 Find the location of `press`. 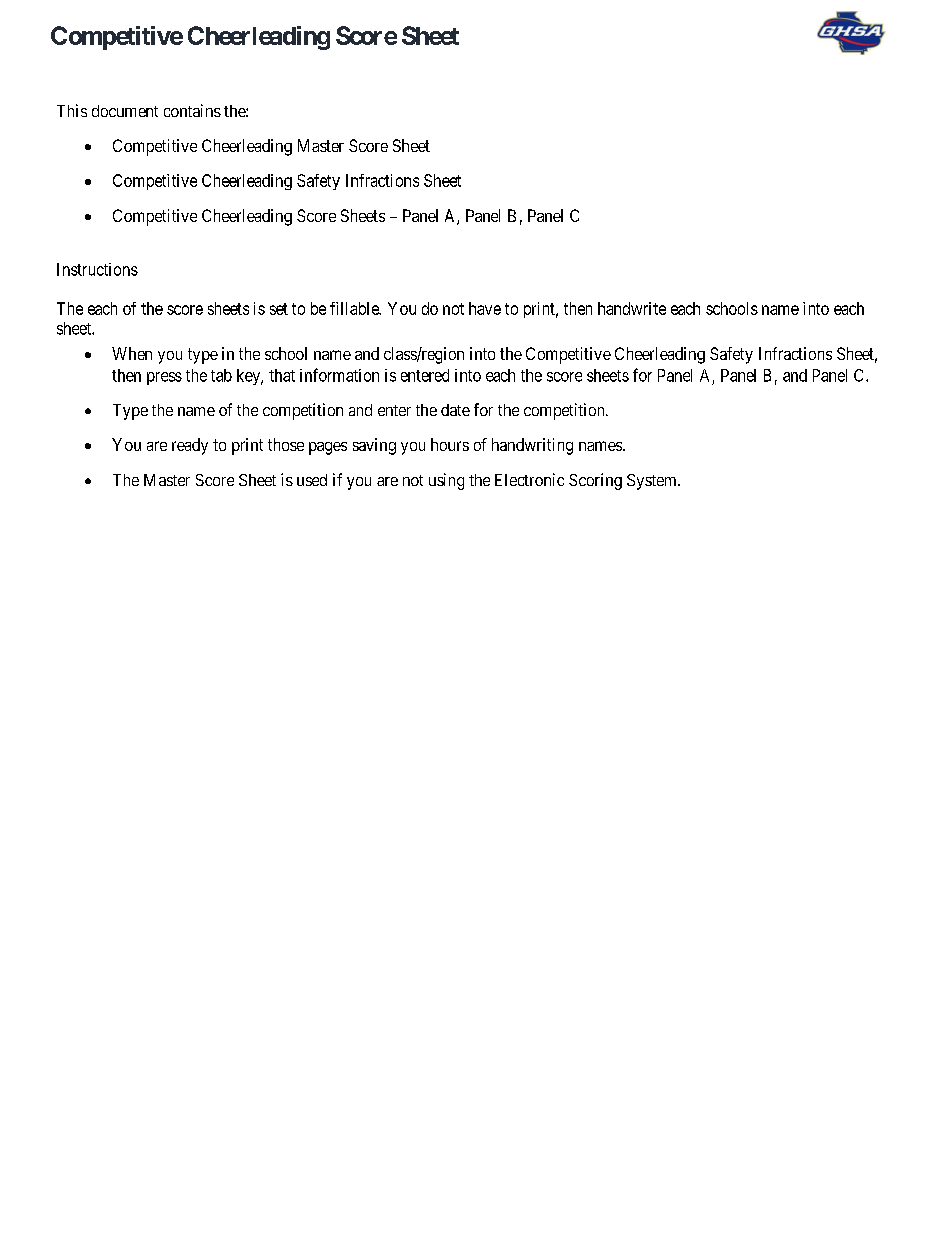

press is located at coordinates (164, 378).
